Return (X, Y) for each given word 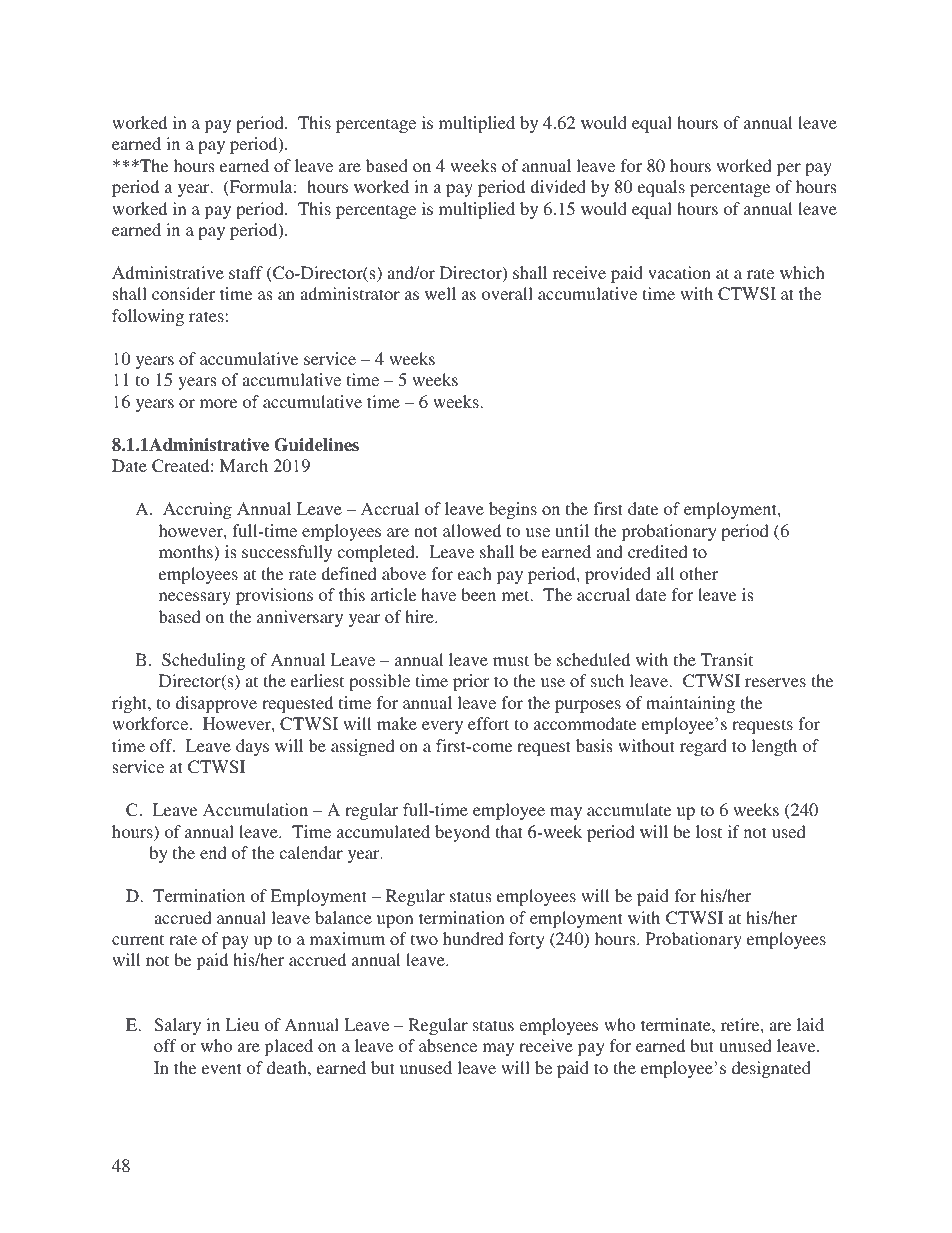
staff (246, 272)
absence (448, 1045)
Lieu (242, 1024)
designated (771, 1069)
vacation (679, 272)
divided (558, 186)
